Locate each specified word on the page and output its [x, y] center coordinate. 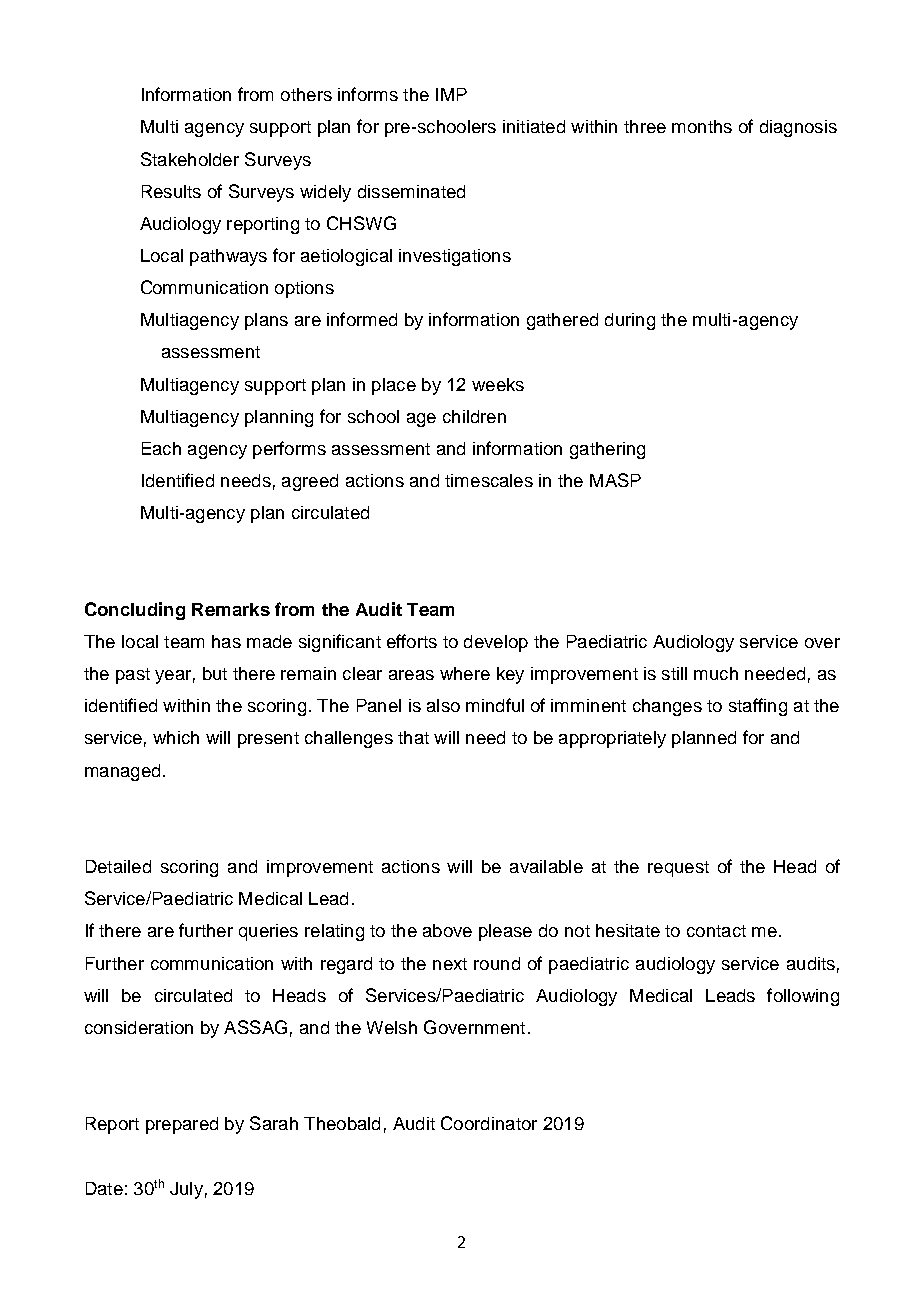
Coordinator [489, 1123]
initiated [534, 126]
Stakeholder [190, 159]
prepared [182, 1125]
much [716, 673]
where [465, 673]
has [226, 641]
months [702, 126]
